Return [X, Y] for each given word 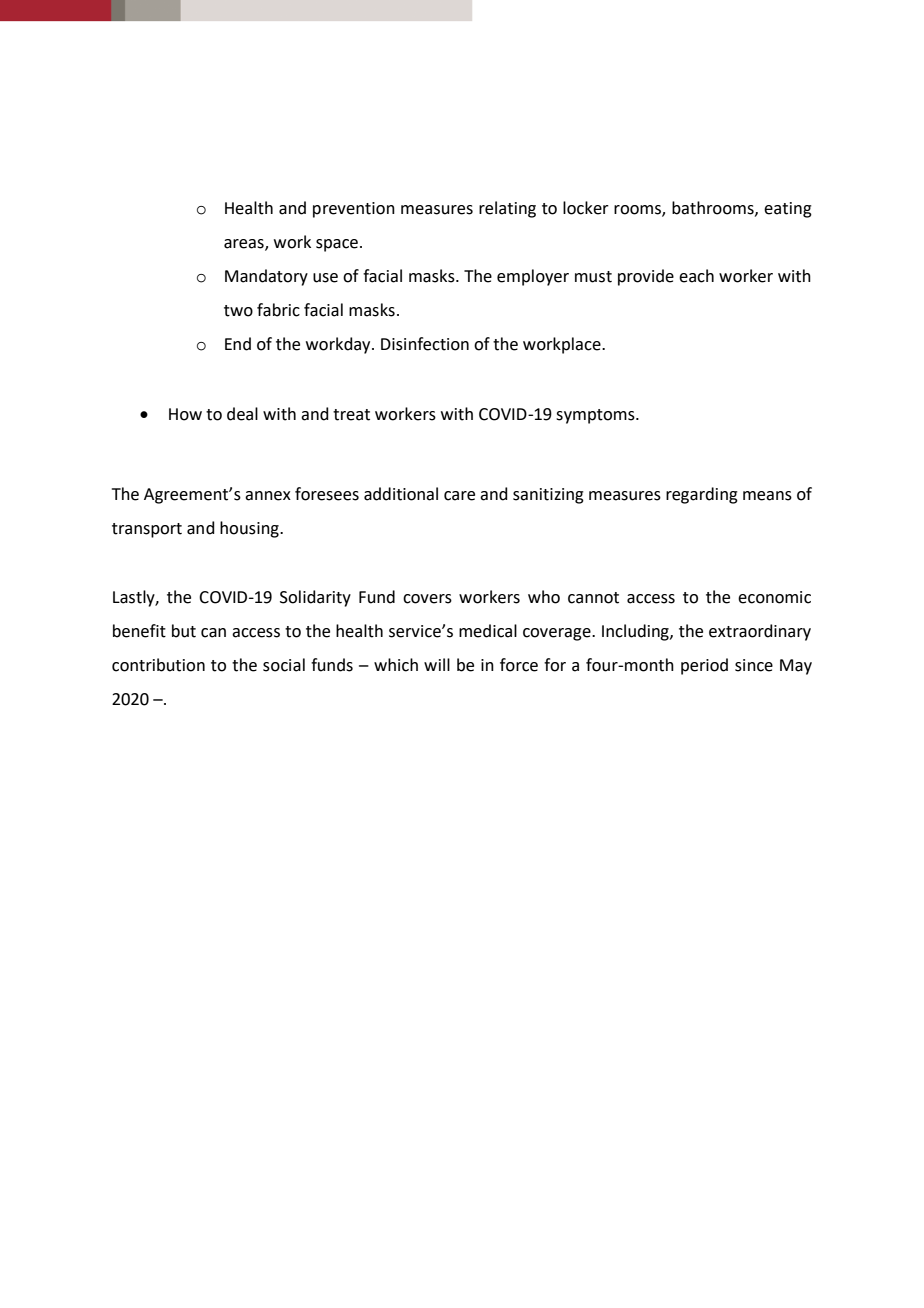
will [437, 664]
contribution [158, 665]
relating [507, 209]
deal [242, 414]
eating [788, 210]
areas [245, 245]
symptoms [596, 416]
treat [351, 415]
